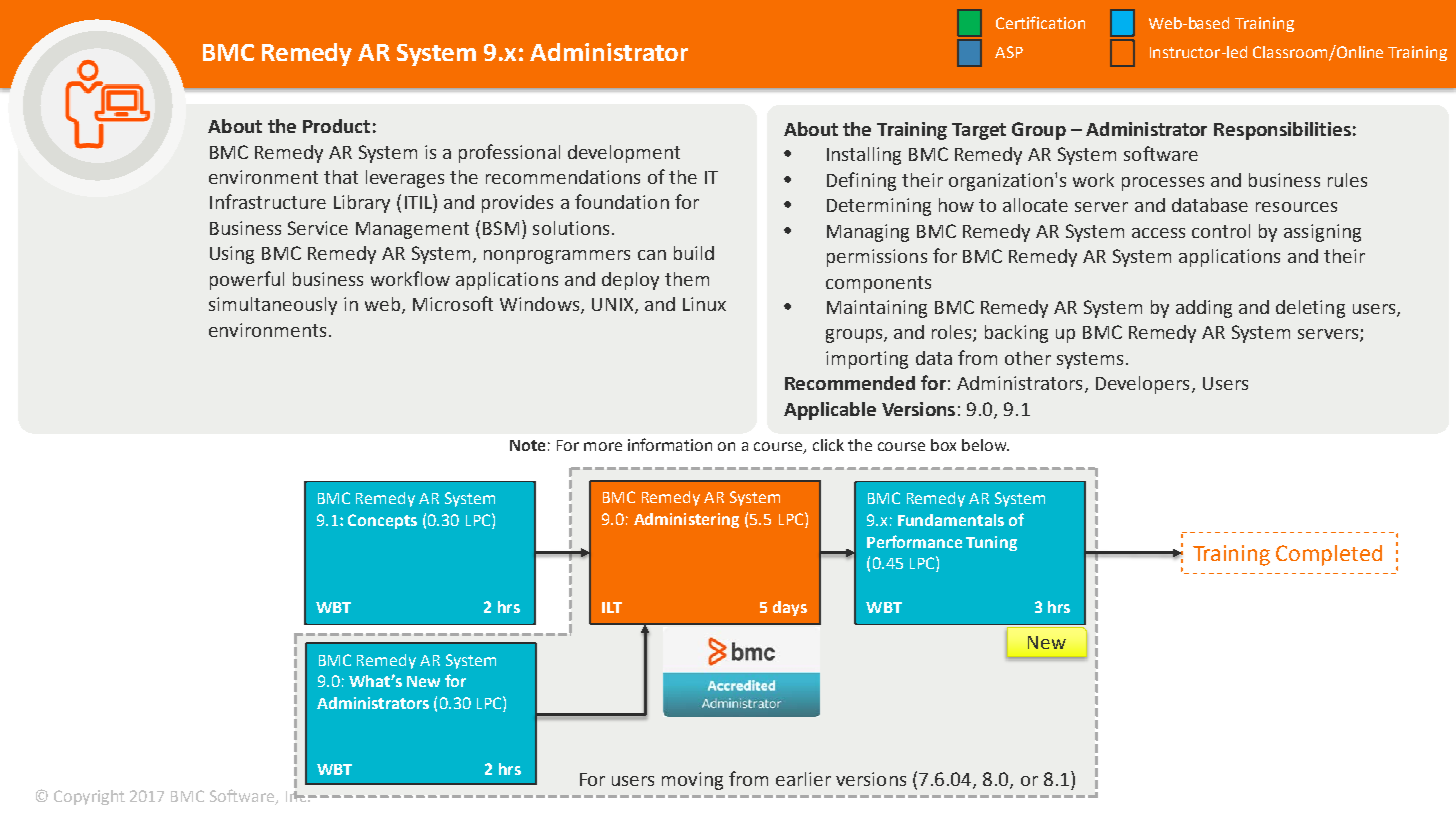 This image has width=1456, height=819. What do you see at coordinates (1329, 555) in the image?
I see `Completed` at bounding box center [1329, 555].
